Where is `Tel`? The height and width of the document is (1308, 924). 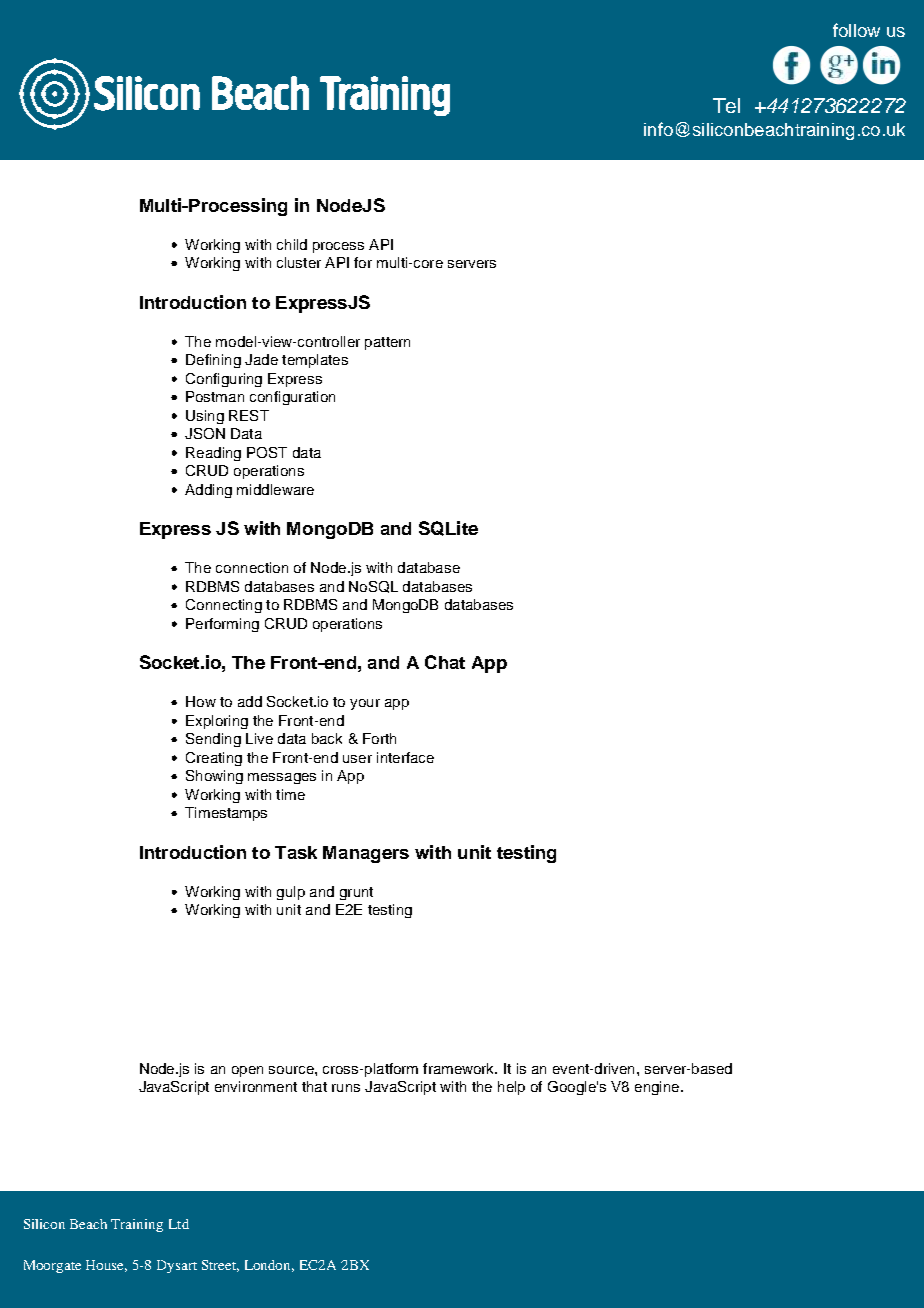 Tel is located at coordinates (726, 105).
